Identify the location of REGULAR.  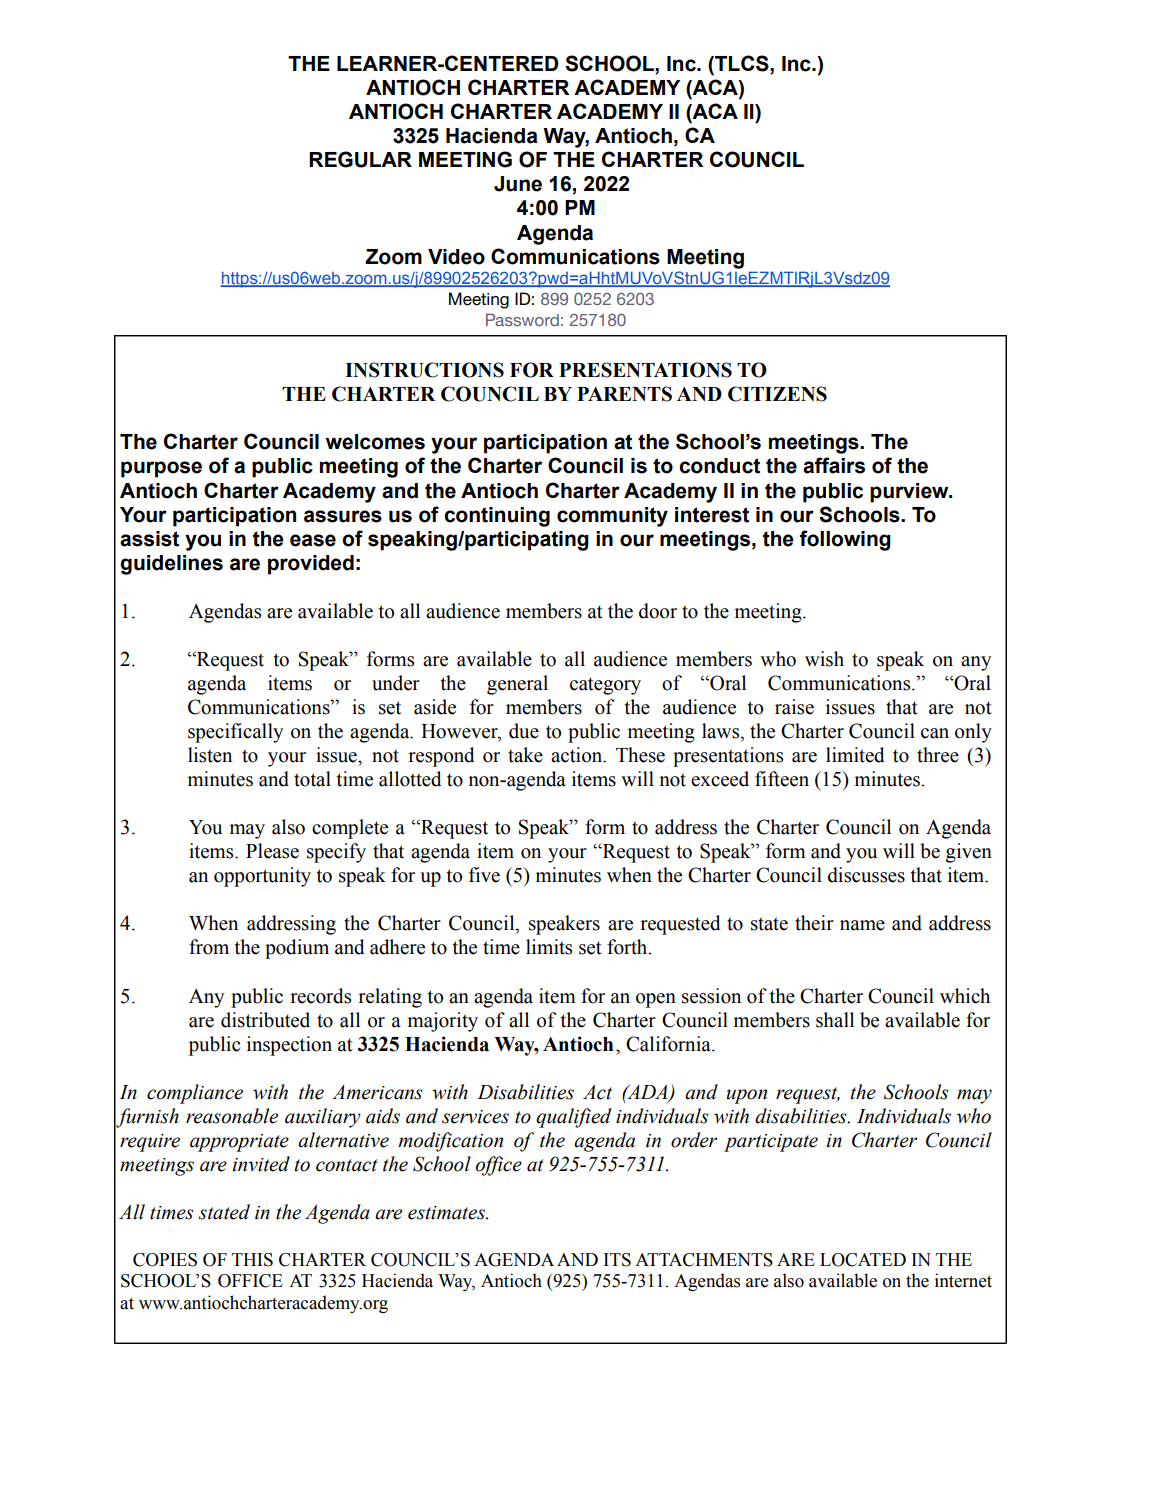
(360, 159).
